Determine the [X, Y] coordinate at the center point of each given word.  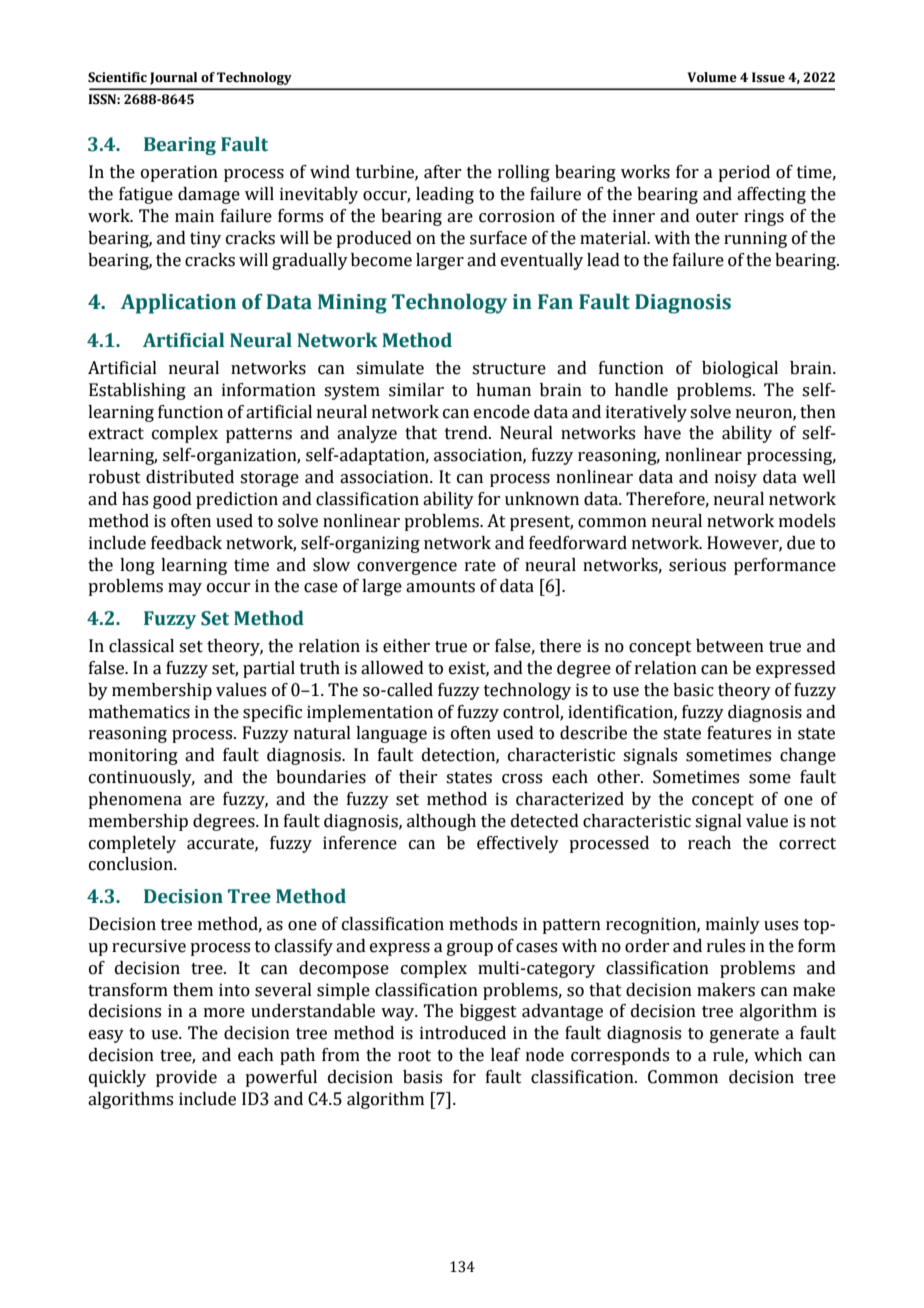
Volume [712, 77]
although [441, 822]
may [185, 589]
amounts [440, 587]
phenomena [135, 800]
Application [178, 303]
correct [807, 844]
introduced [463, 1033]
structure [509, 369]
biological [740, 369]
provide [186, 1078]
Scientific [117, 77]
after [442, 172]
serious [697, 565]
